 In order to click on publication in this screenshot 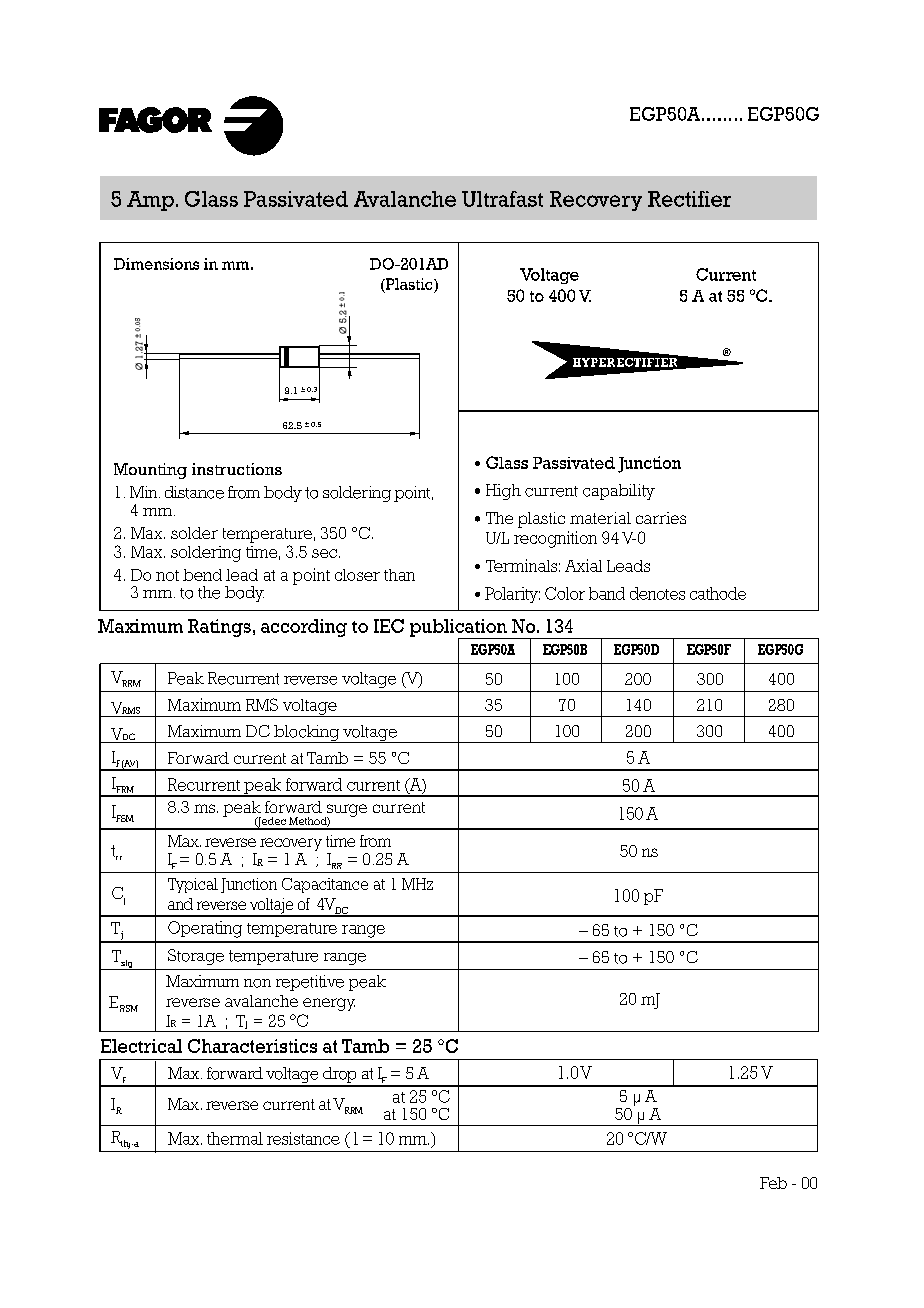, I will do `click(459, 629)`.
